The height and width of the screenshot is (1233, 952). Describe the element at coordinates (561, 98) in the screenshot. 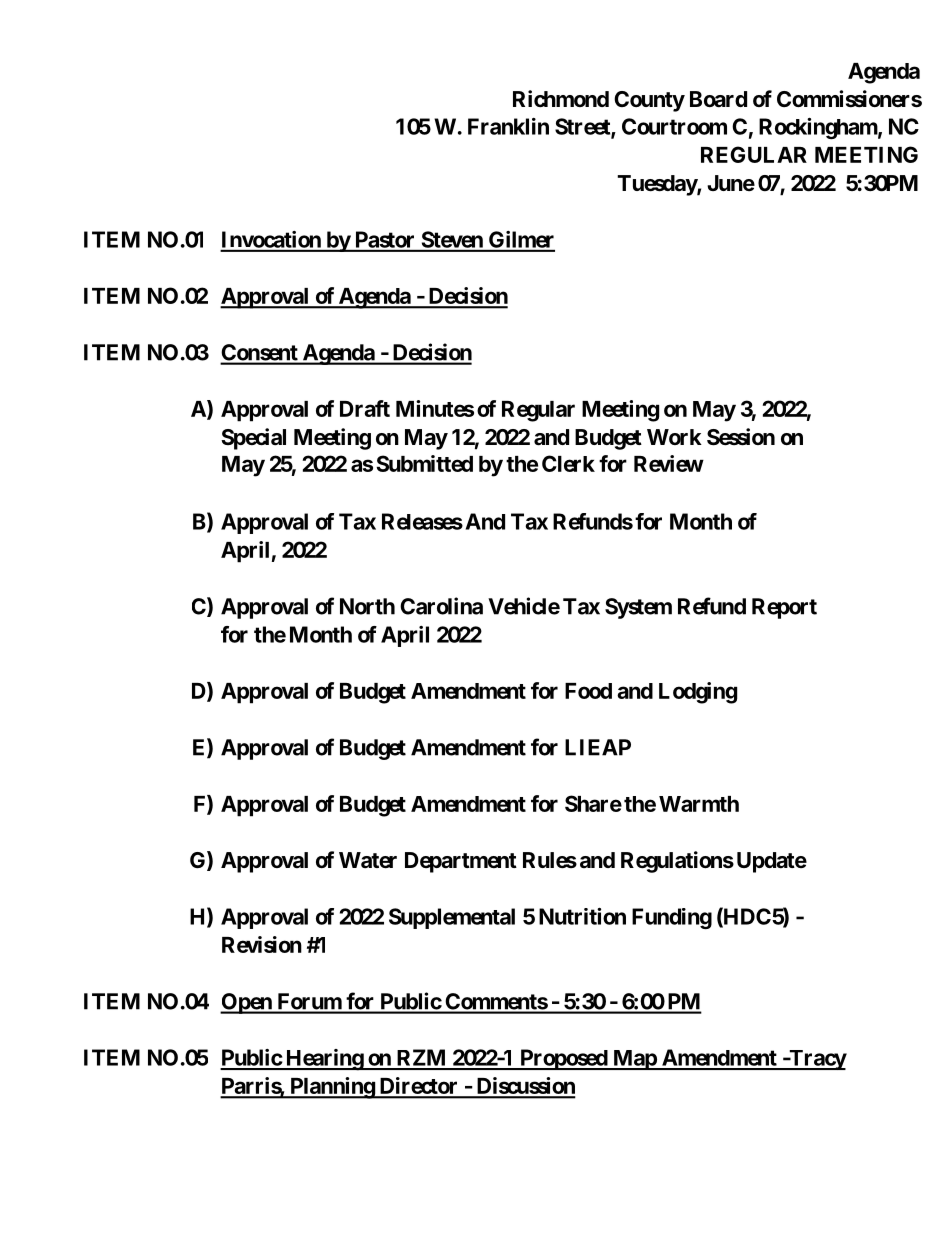

I see `Richmond` at that location.
